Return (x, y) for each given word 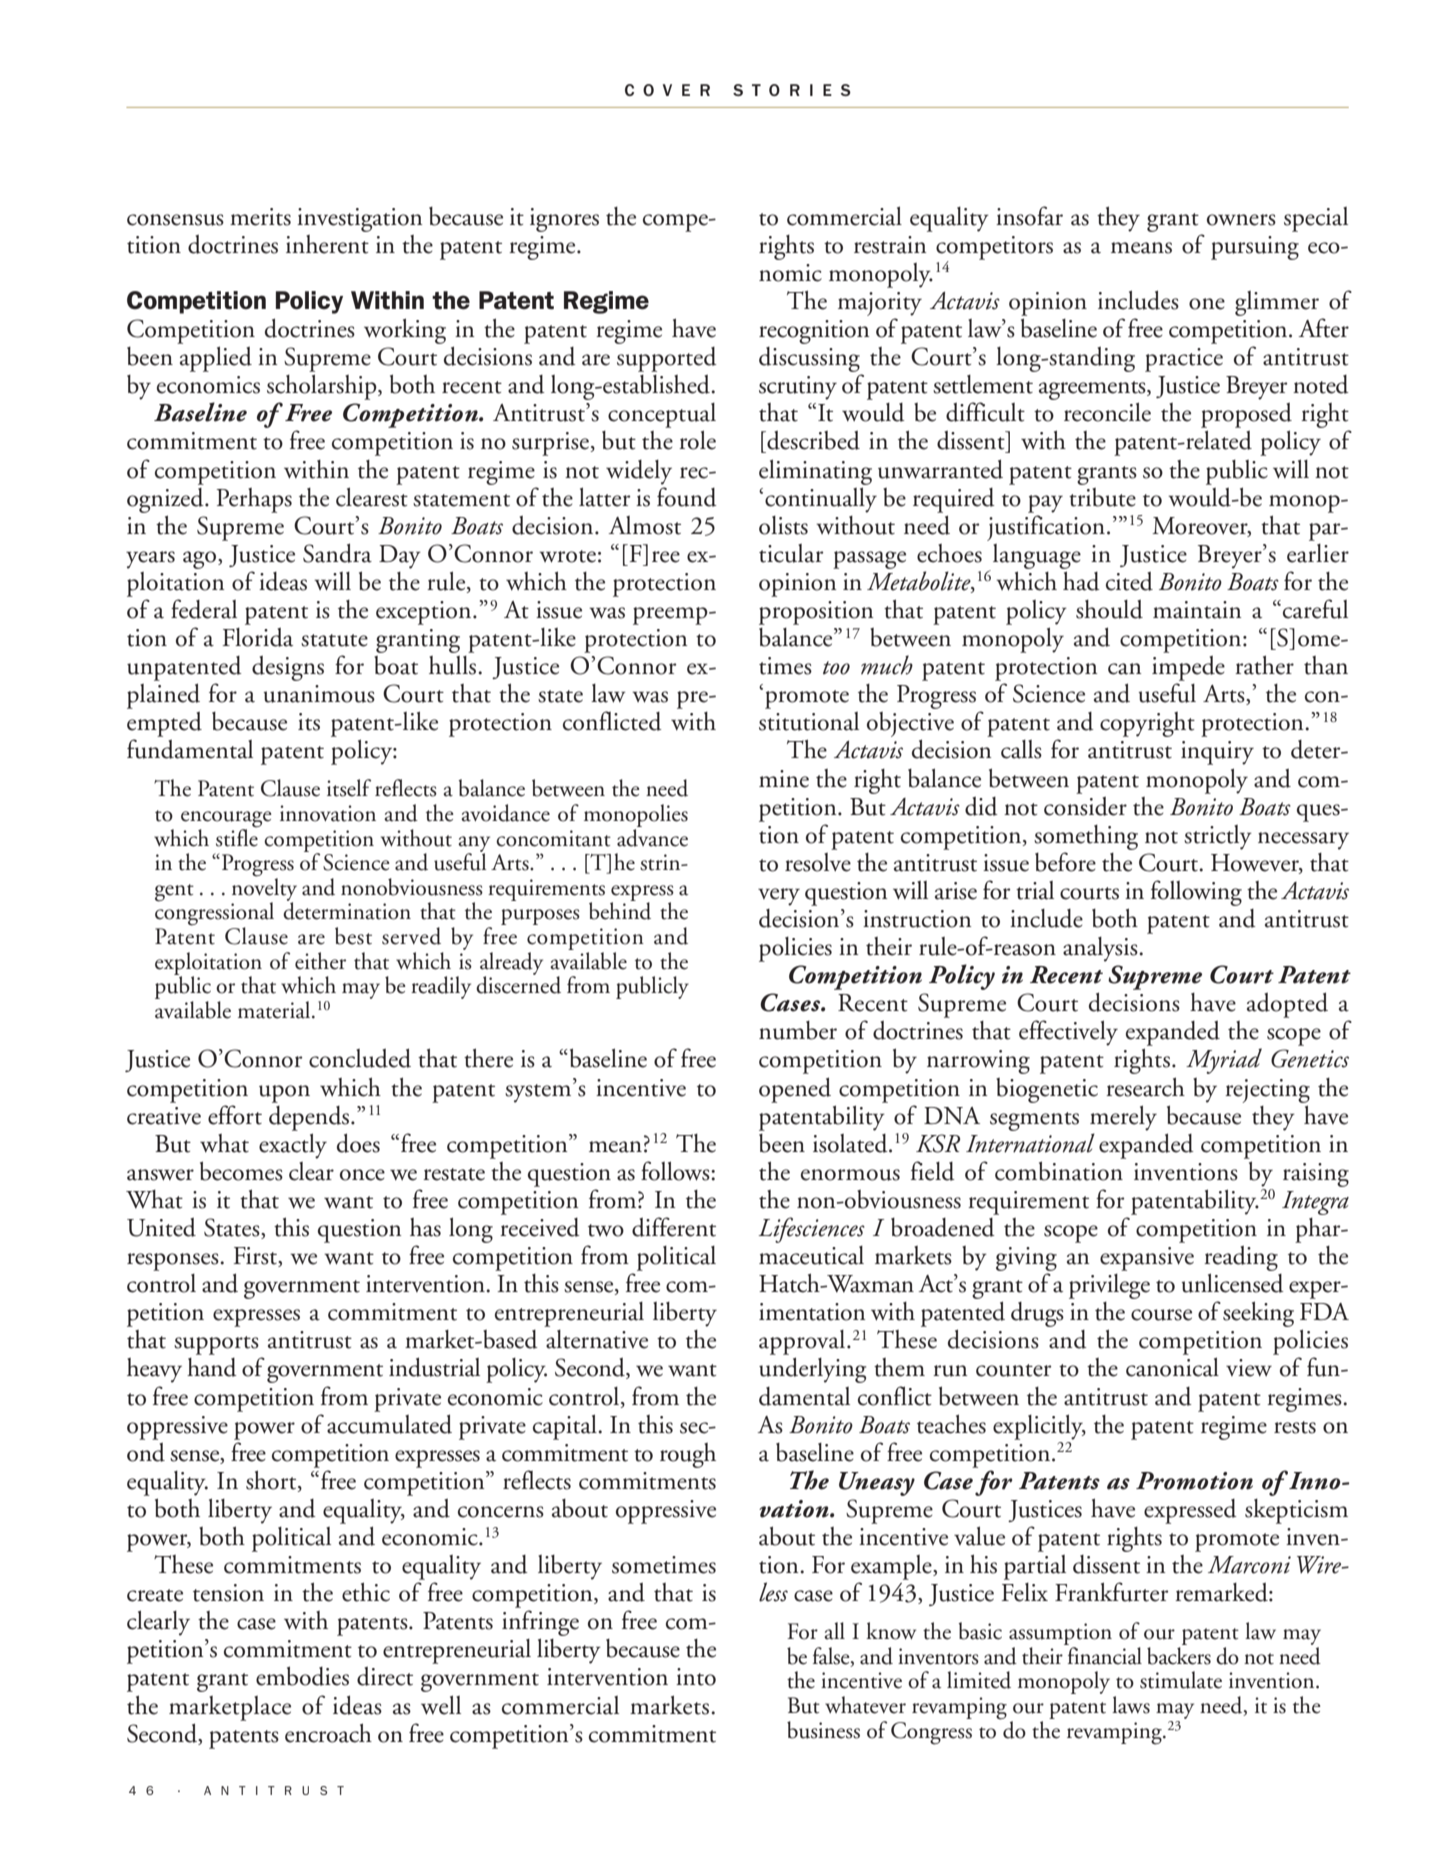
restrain (890, 245)
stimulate (1181, 1680)
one (1207, 304)
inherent (327, 244)
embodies (302, 1676)
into (696, 1677)
